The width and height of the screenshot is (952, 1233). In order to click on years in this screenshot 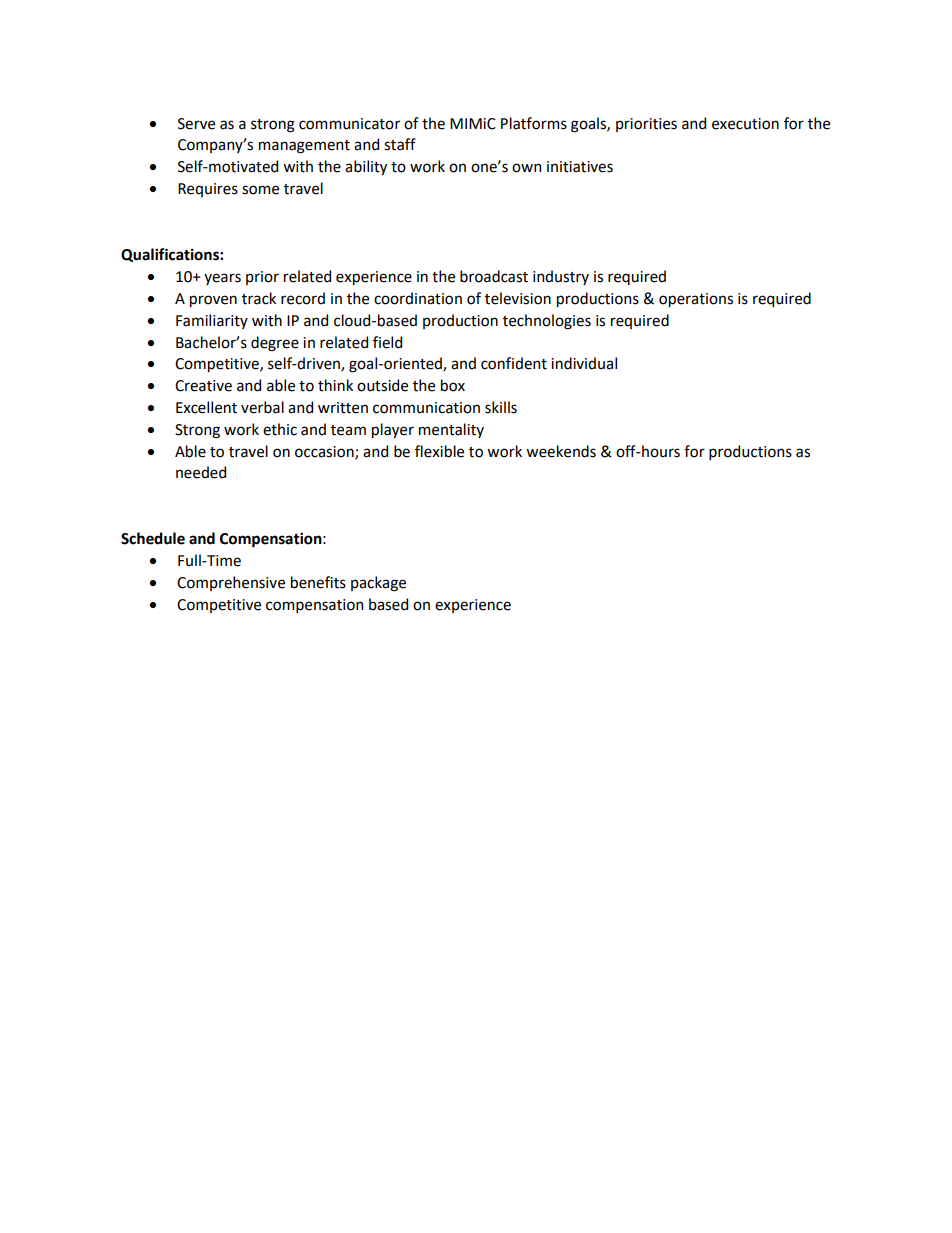, I will do `click(222, 279)`.
